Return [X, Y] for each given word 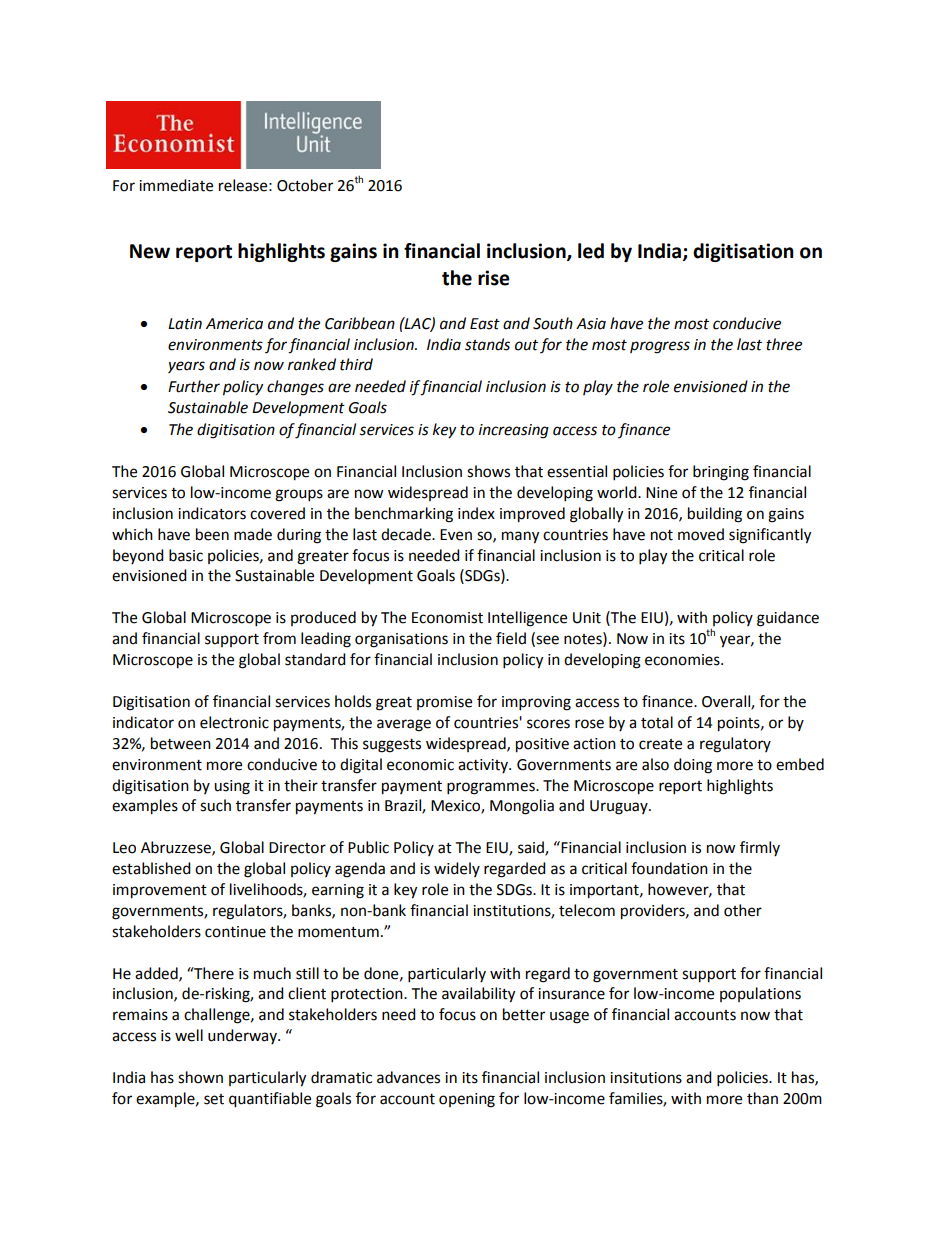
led [591, 251]
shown [200, 1077]
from [279, 638]
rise [494, 278]
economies [683, 660]
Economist [447, 618]
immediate [176, 185]
